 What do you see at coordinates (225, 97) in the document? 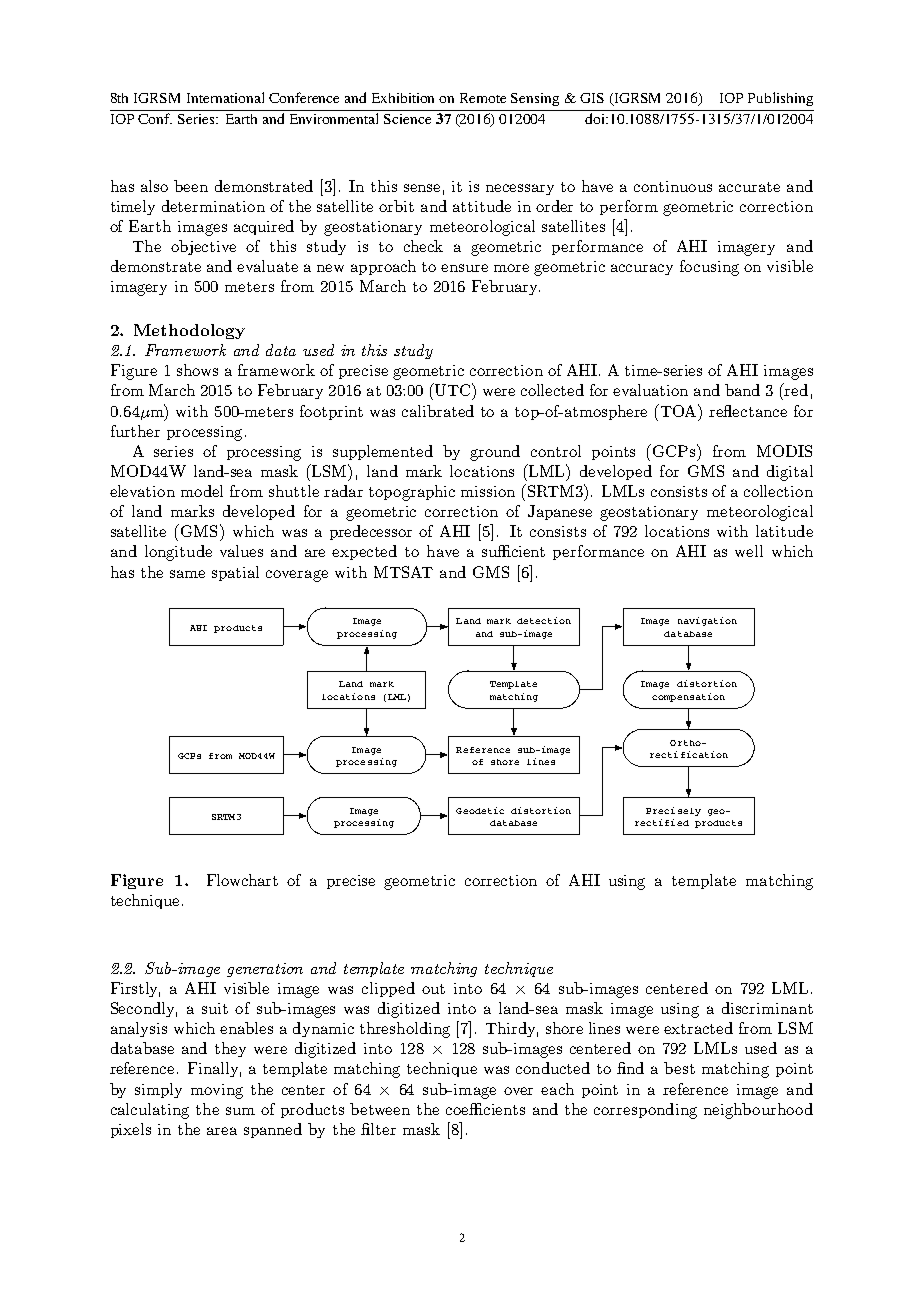
I see `International` at bounding box center [225, 97].
